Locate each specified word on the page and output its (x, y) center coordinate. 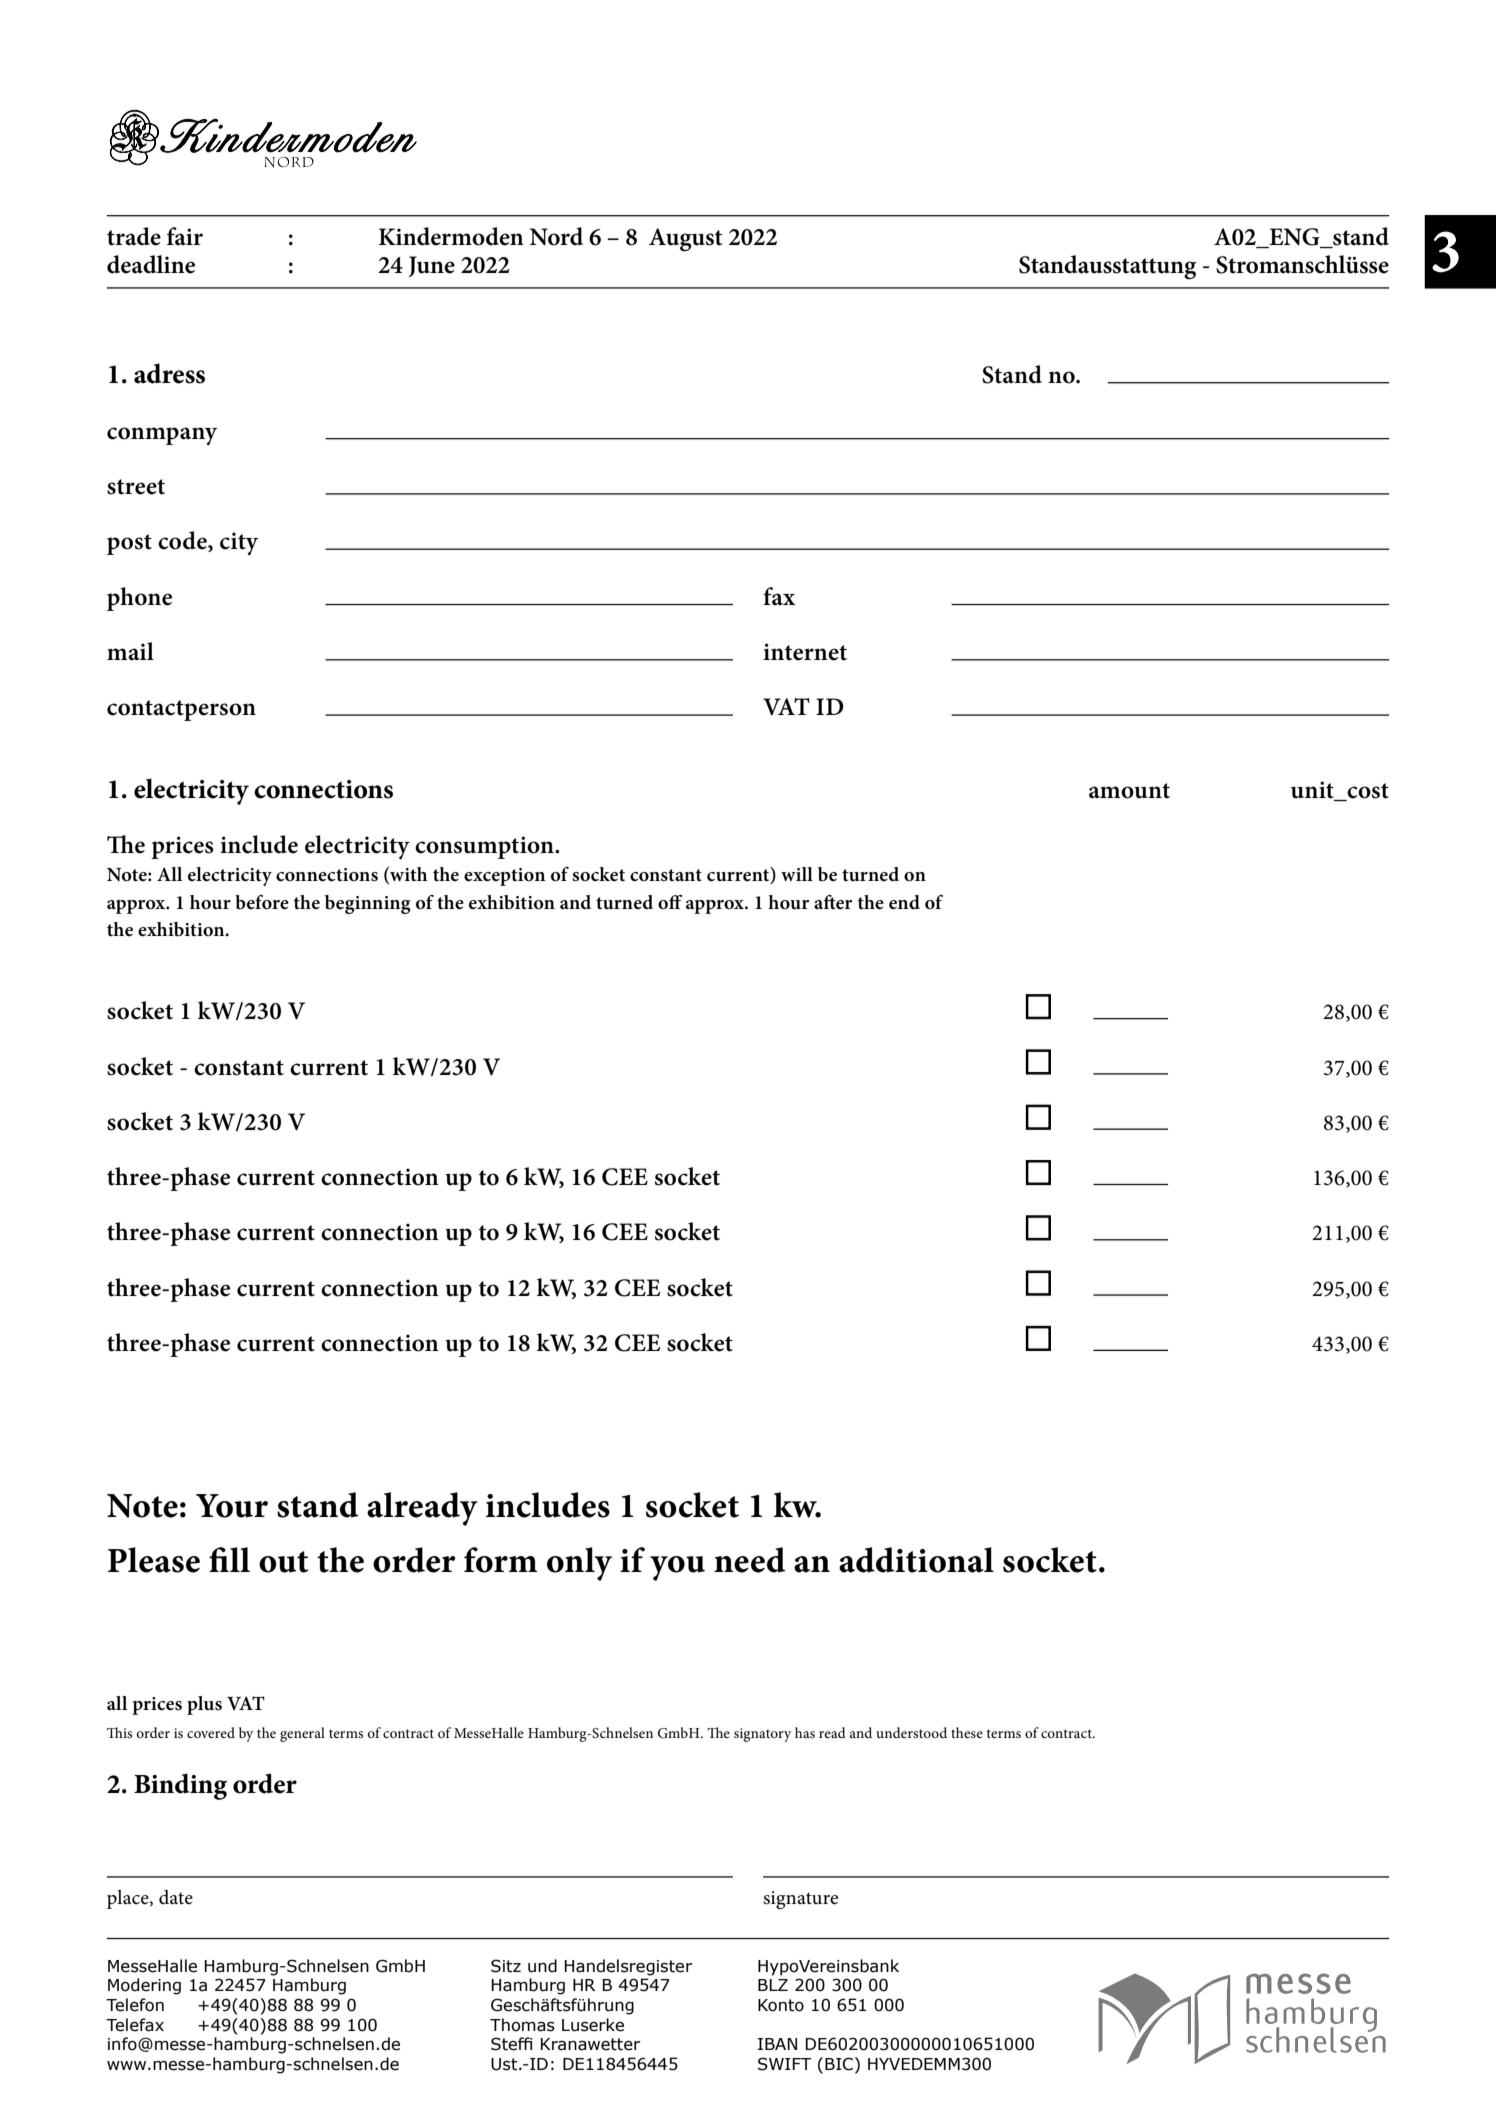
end (904, 902)
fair (185, 236)
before (262, 902)
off (670, 902)
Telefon (135, 2005)
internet (805, 652)
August (686, 240)
